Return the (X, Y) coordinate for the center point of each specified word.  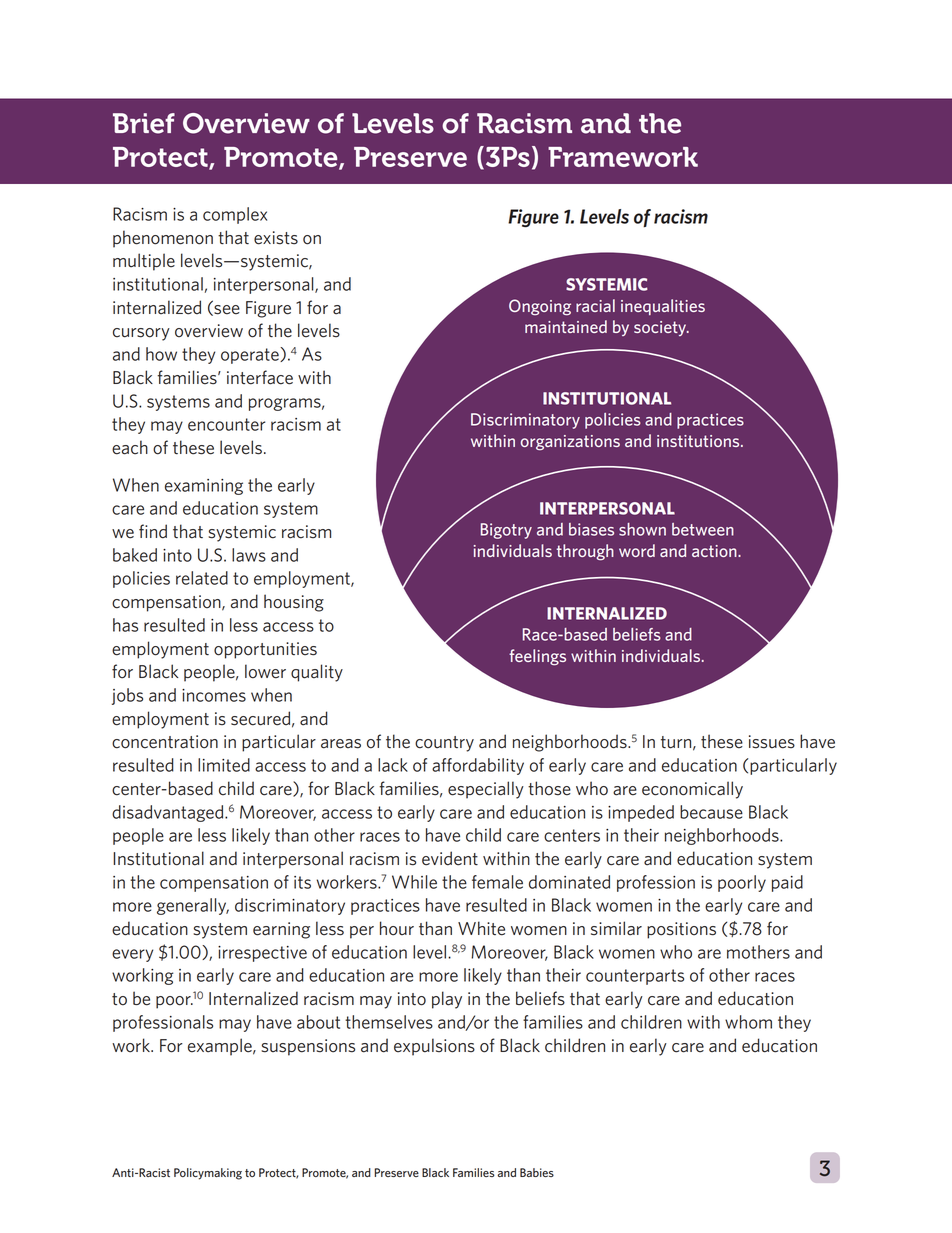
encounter (226, 424)
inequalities (663, 307)
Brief (144, 123)
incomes (214, 695)
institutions (699, 441)
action (715, 551)
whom (748, 1022)
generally (193, 906)
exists (276, 238)
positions (681, 930)
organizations (570, 443)
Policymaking (208, 1174)
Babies (537, 1172)
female (497, 882)
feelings (537, 657)
